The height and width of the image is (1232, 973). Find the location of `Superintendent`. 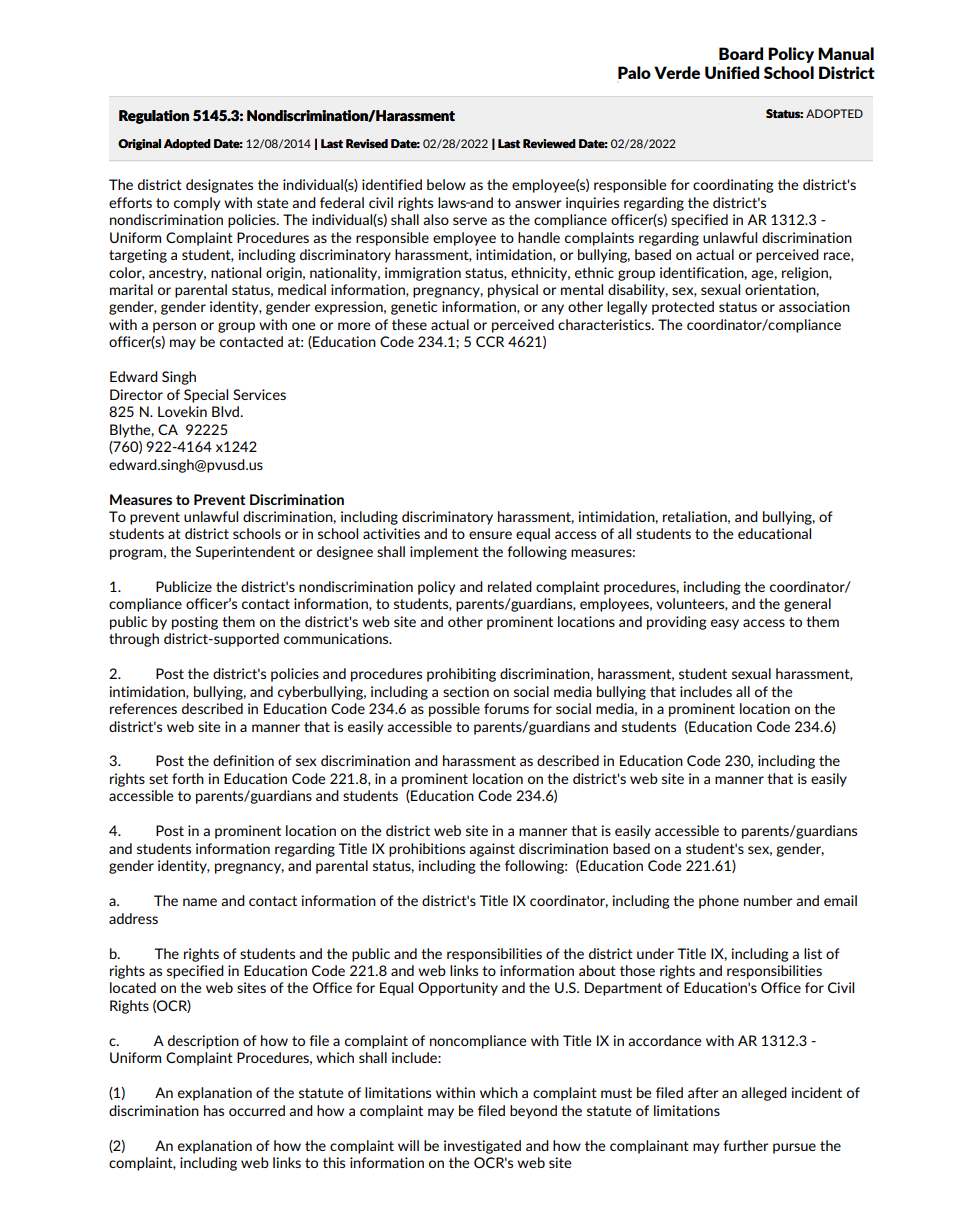

Superintendent is located at coordinates (245, 553).
